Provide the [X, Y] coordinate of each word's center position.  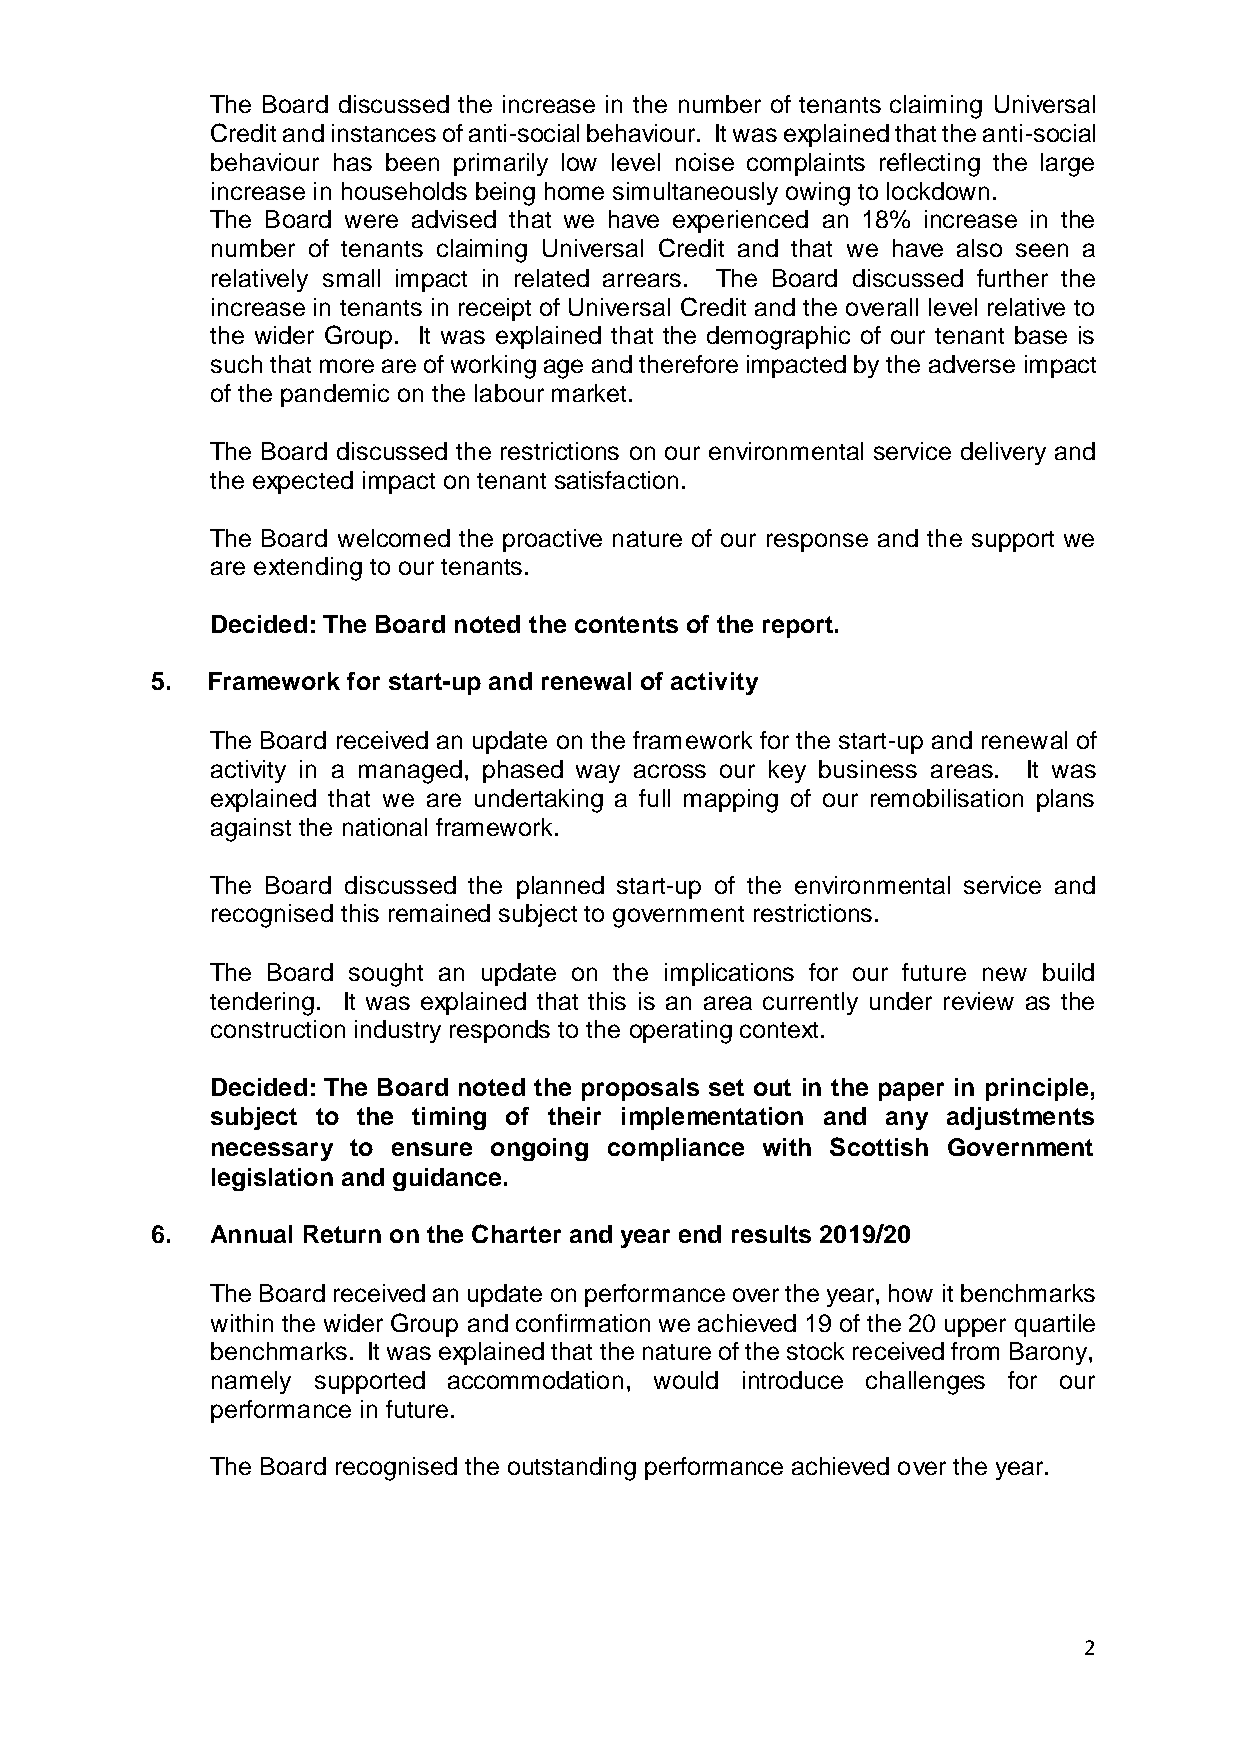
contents [626, 624]
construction [278, 1029]
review [979, 1001]
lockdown [938, 191]
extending [308, 569]
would [686, 1380]
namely [251, 1382]
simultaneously [695, 193]
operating [681, 1032]
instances [384, 133]
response [817, 542]
